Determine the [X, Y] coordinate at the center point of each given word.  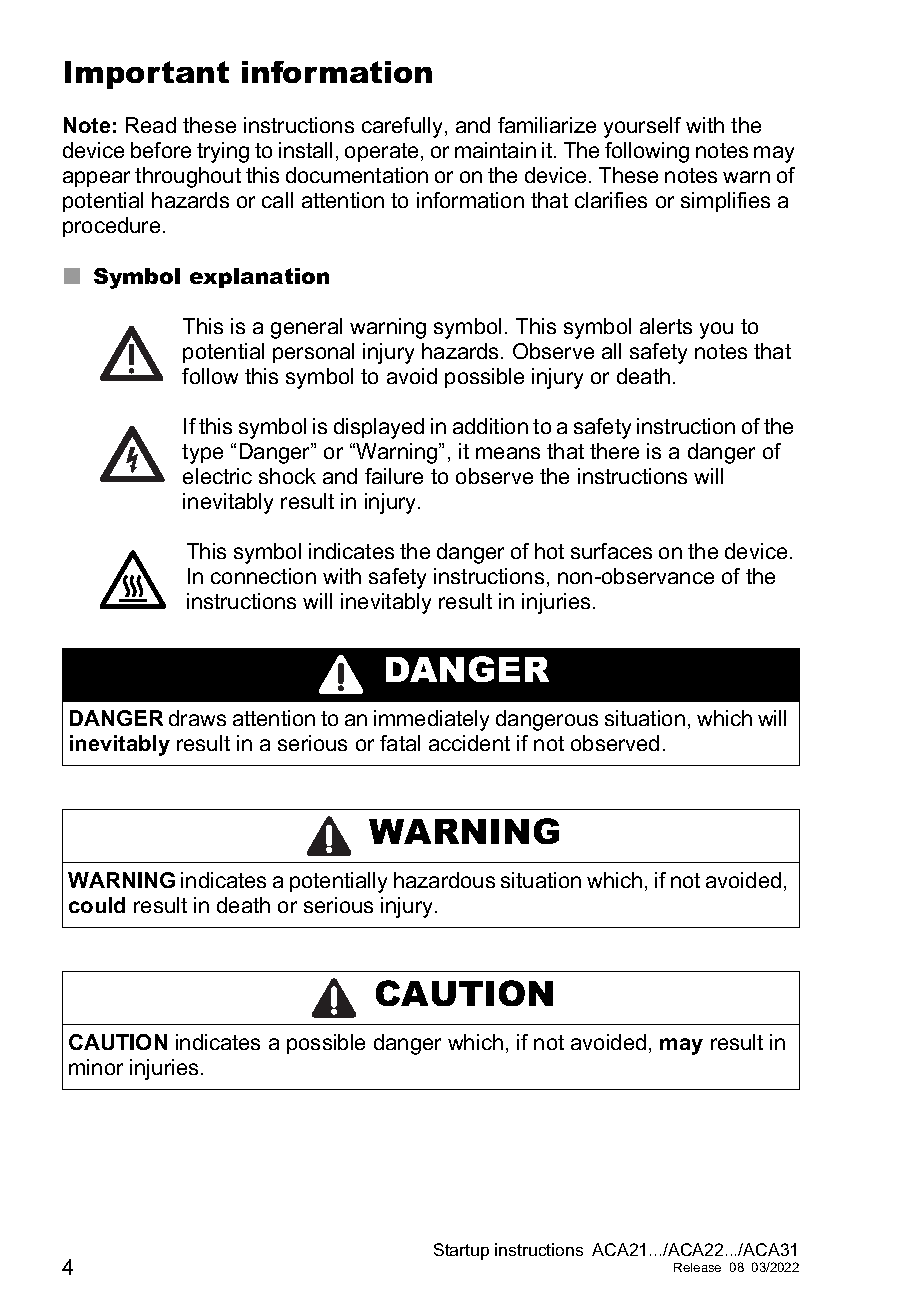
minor [96, 1067]
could [97, 905]
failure [394, 476]
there [614, 451]
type [202, 454]
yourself [642, 127]
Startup [461, 1251]
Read [151, 125]
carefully [402, 127]
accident [469, 743]
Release [697, 1267]
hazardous [444, 880]
